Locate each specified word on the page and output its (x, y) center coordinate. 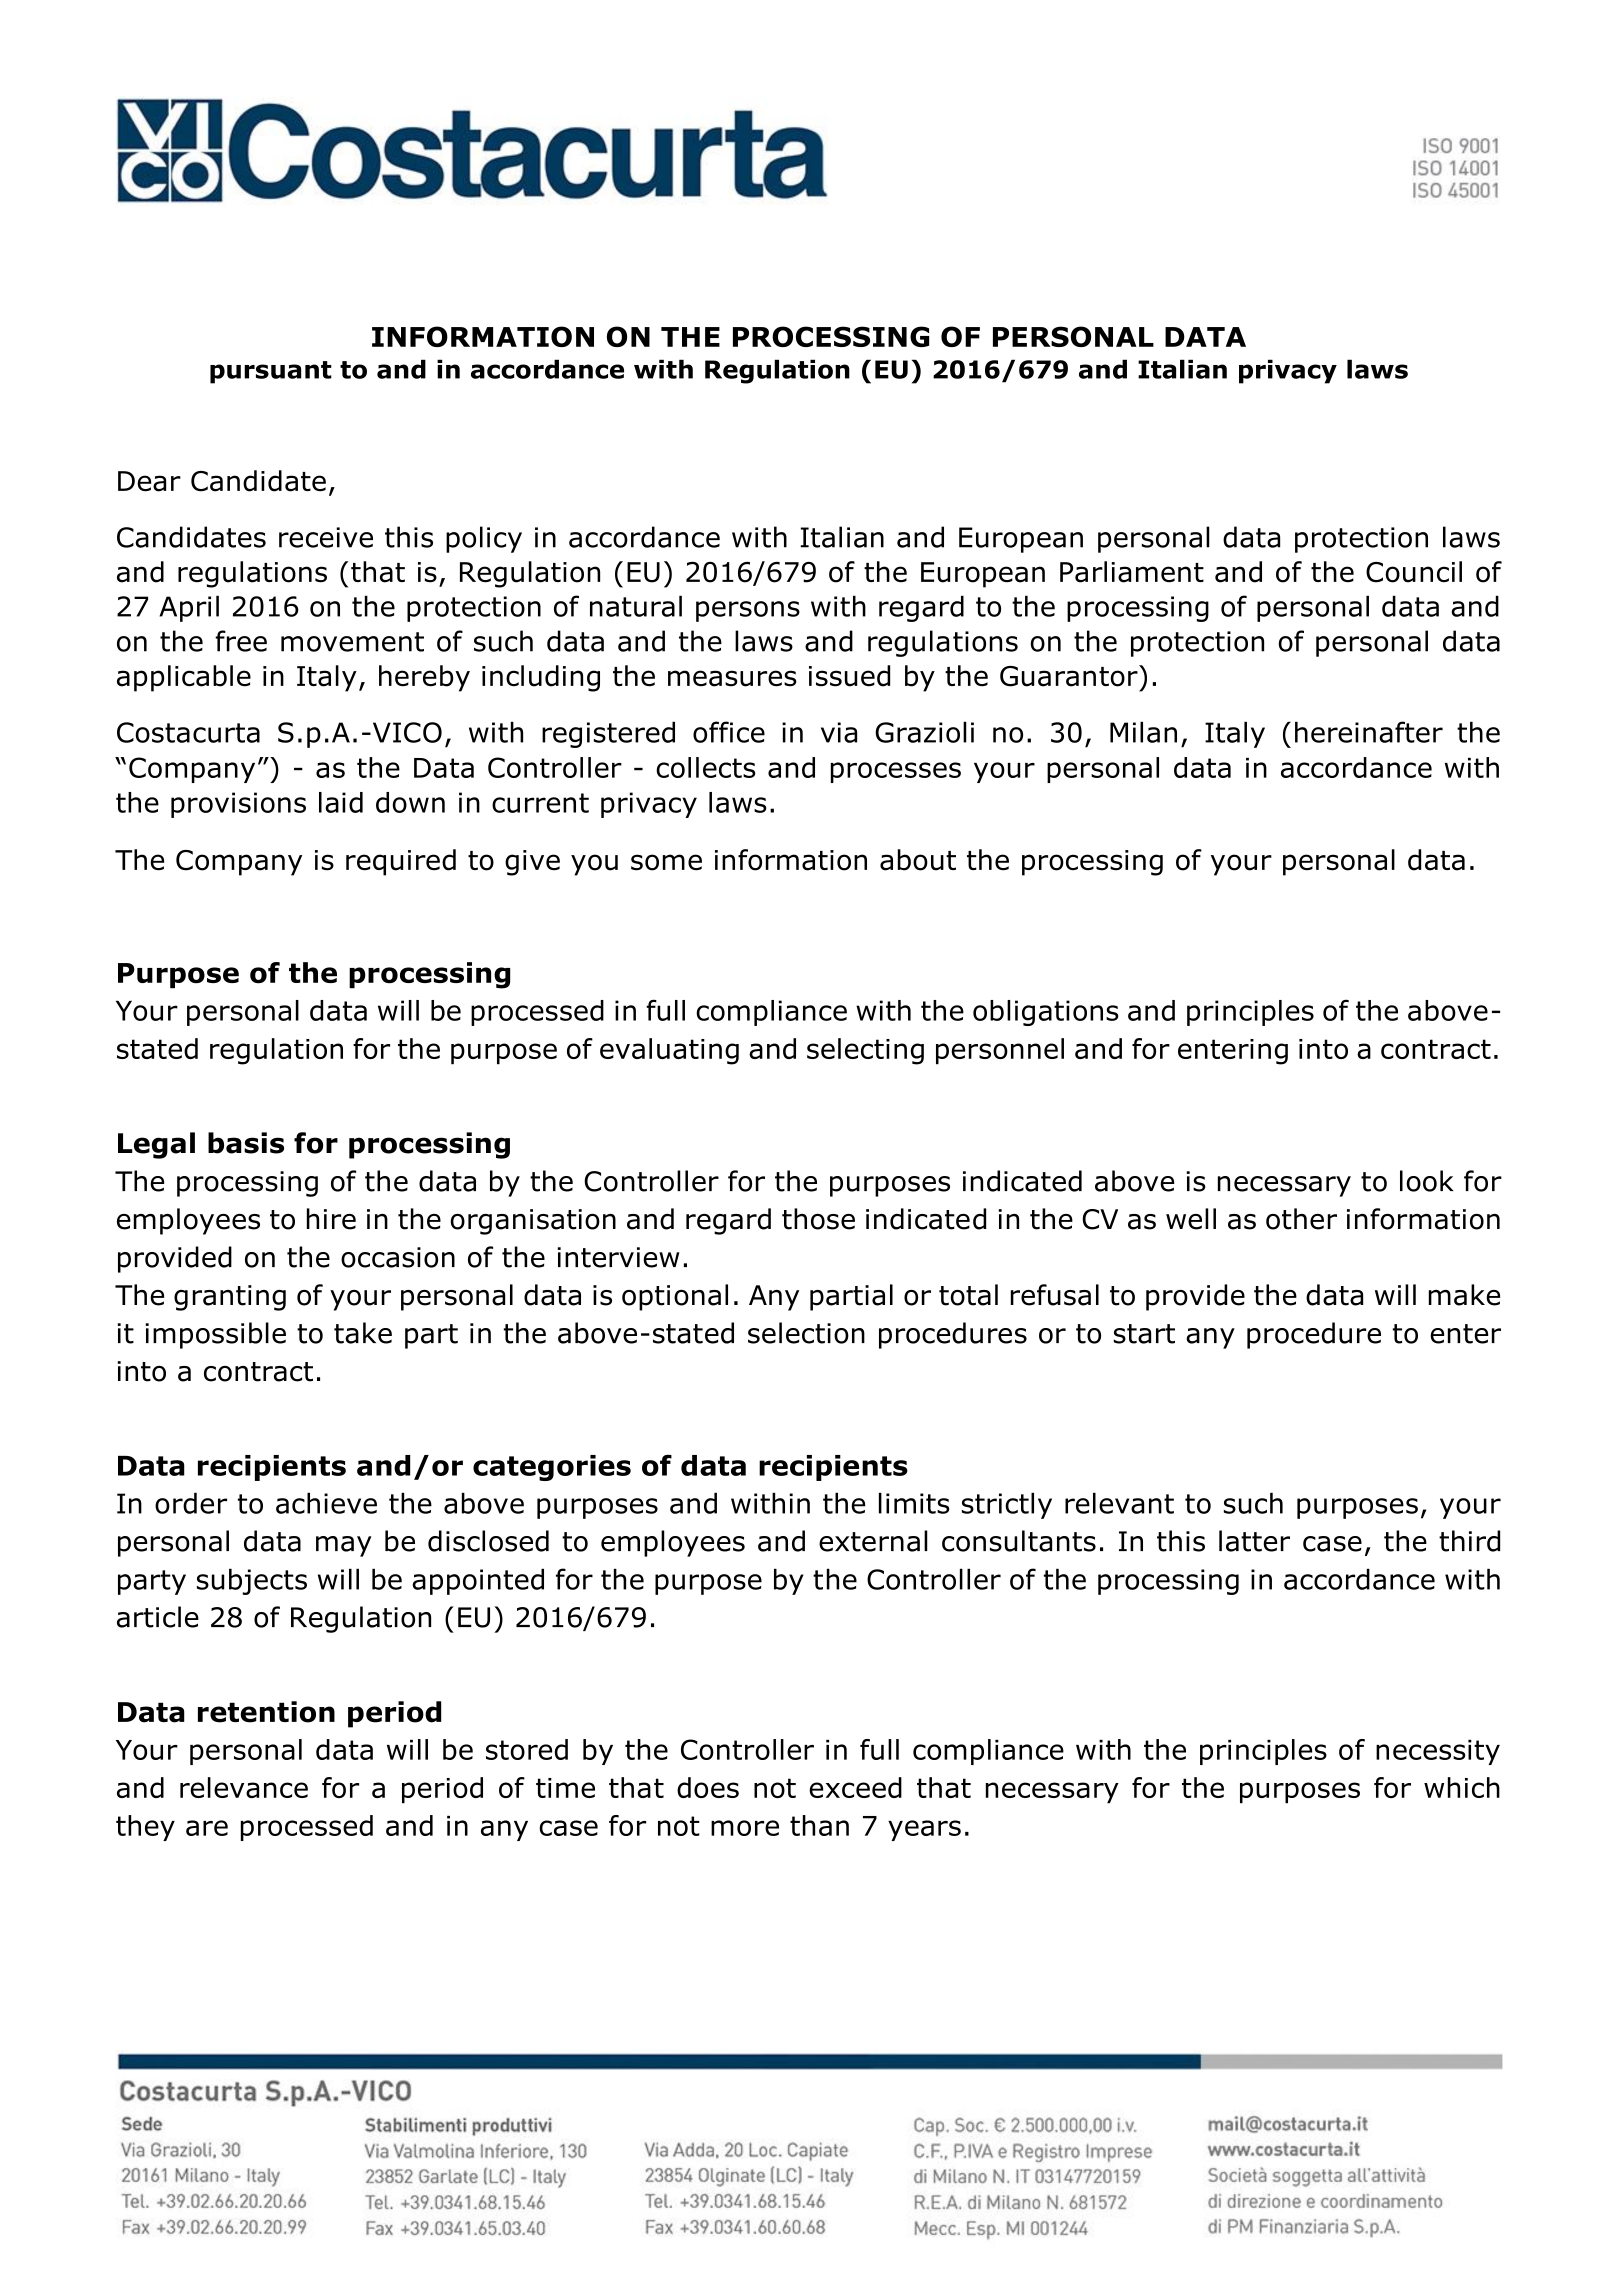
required (401, 862)
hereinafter (1369, 732)
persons (748, 611)
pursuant (271, 372)
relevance (244, 1787)
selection (806, 1333)
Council (1414, 572)
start (1144, 1334)
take (363, 1333)
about (918, 860)
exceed (855, 1787)
